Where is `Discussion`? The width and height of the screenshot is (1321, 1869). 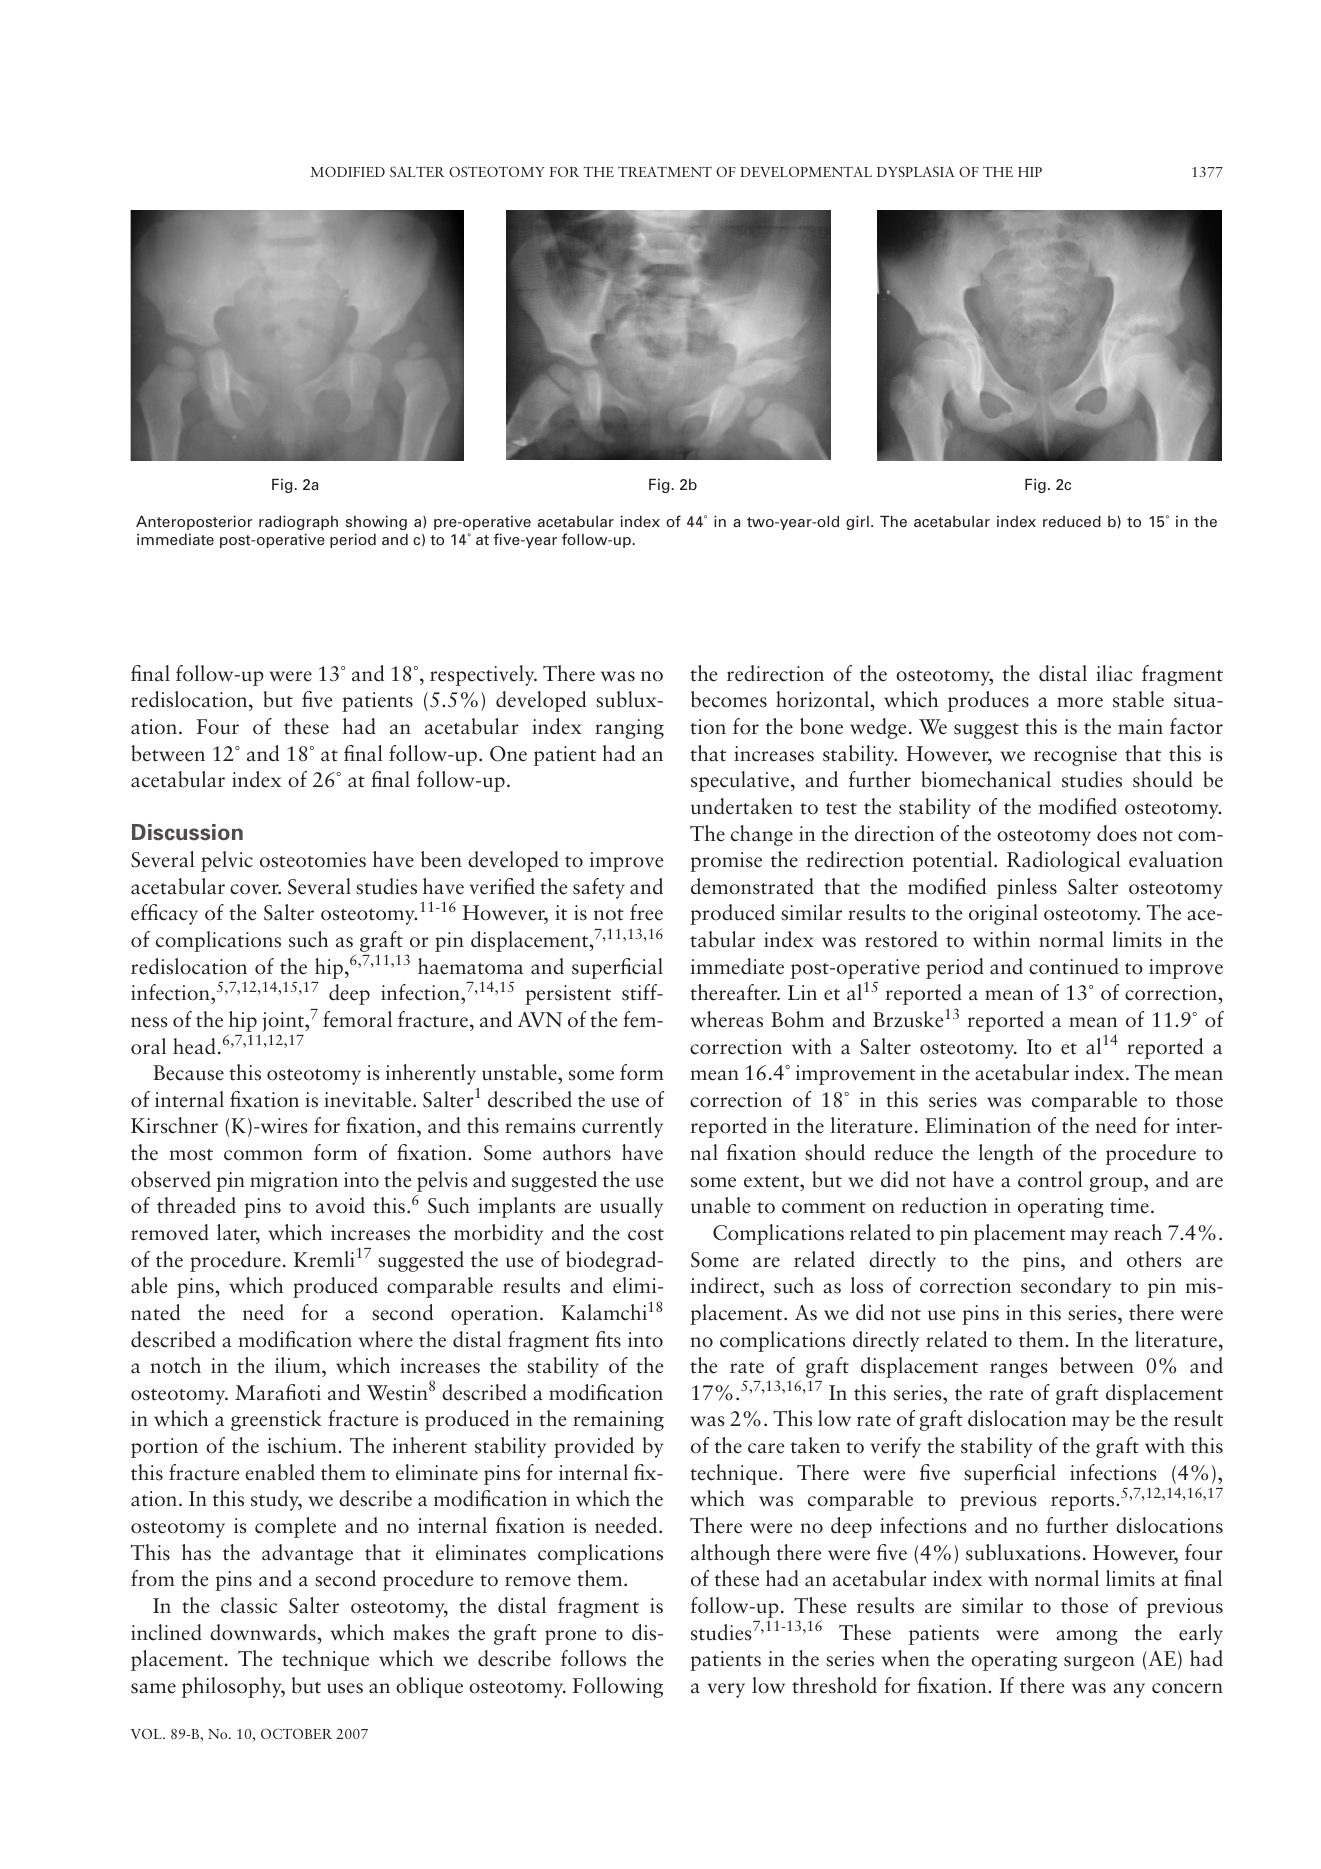 Discussion is located at coordinates (187, 832).
